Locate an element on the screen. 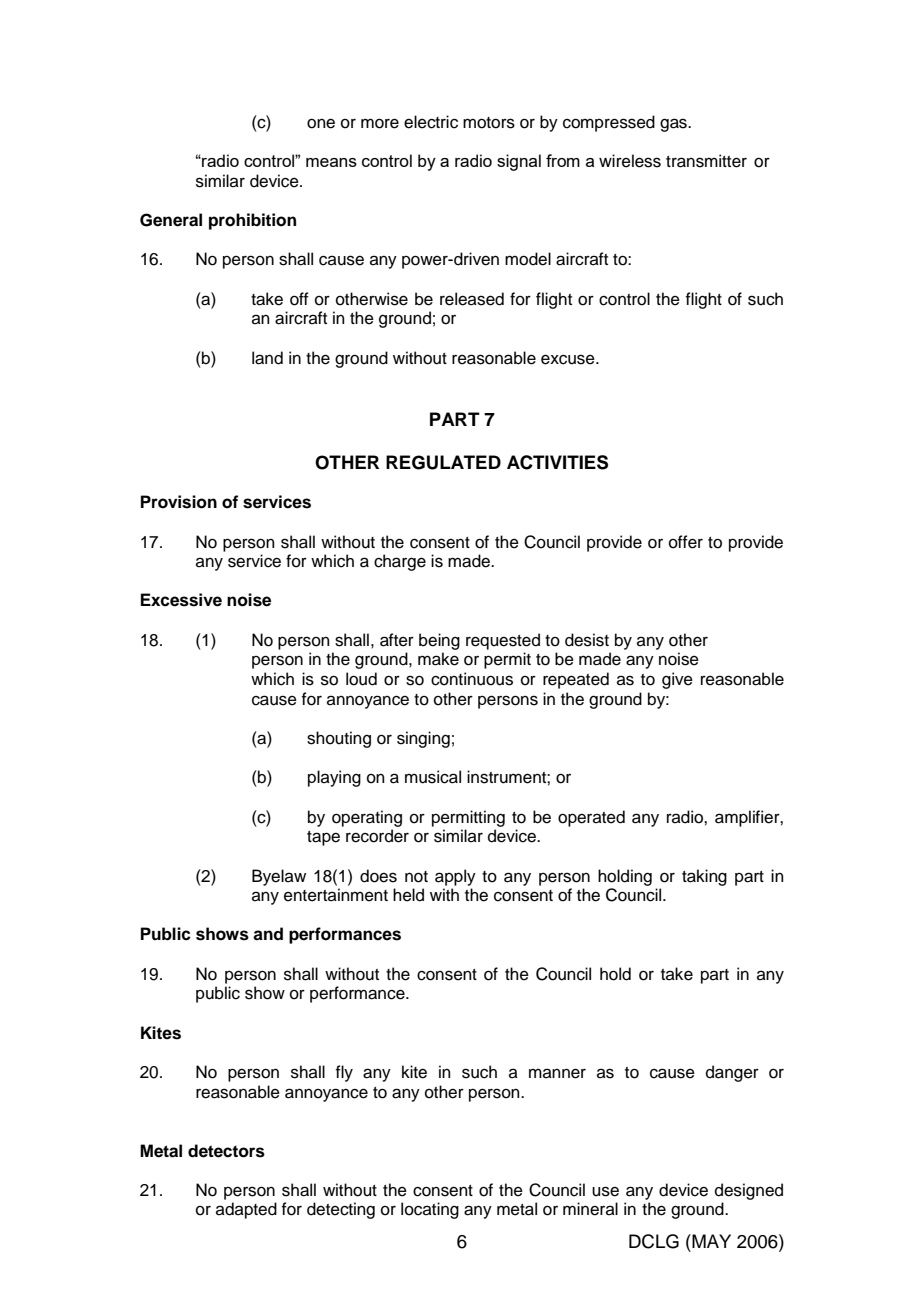 This screenshot has height=1307, width=924. motors is located at coordinates (489, 123).
